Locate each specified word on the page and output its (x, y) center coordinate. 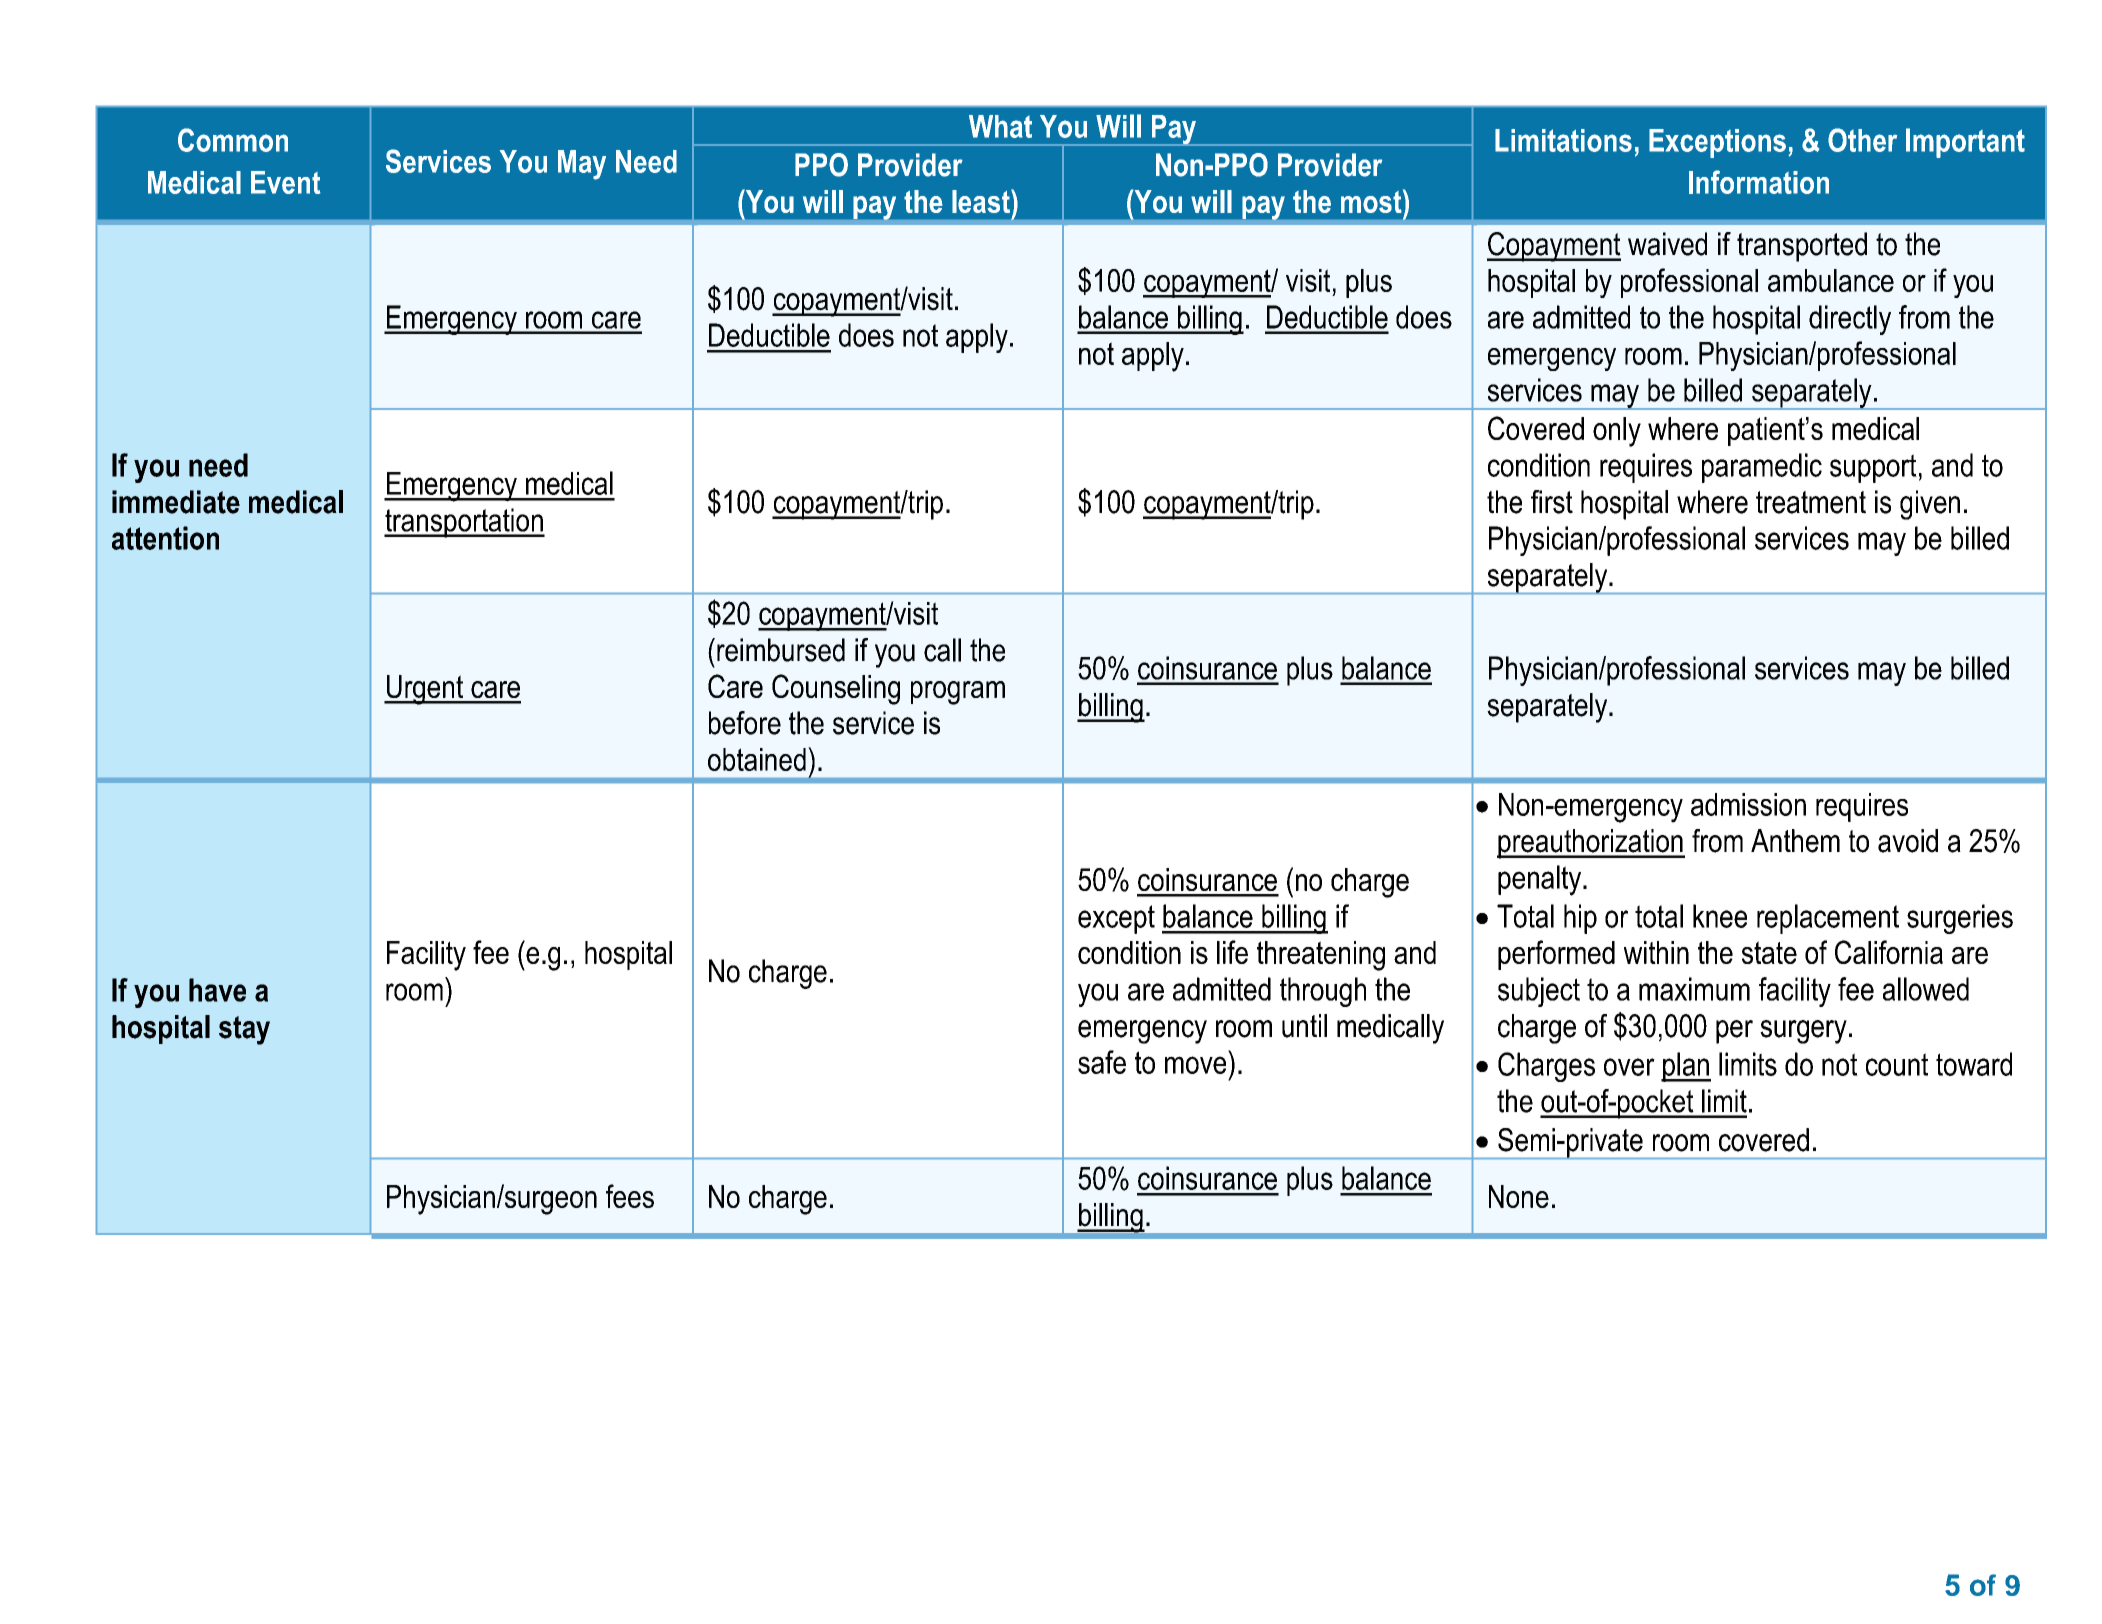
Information (1759, 182)
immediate (176, 502)
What (1000, 126)
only (1617, 432)
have (217, 990)
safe (1102, 1062)
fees (630, 1196)
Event (285, 182)
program (958, 693)
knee (1720, 916)
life (1232, 952)
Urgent (425, 690)
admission (1748, 804)
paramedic (1762, 468)
